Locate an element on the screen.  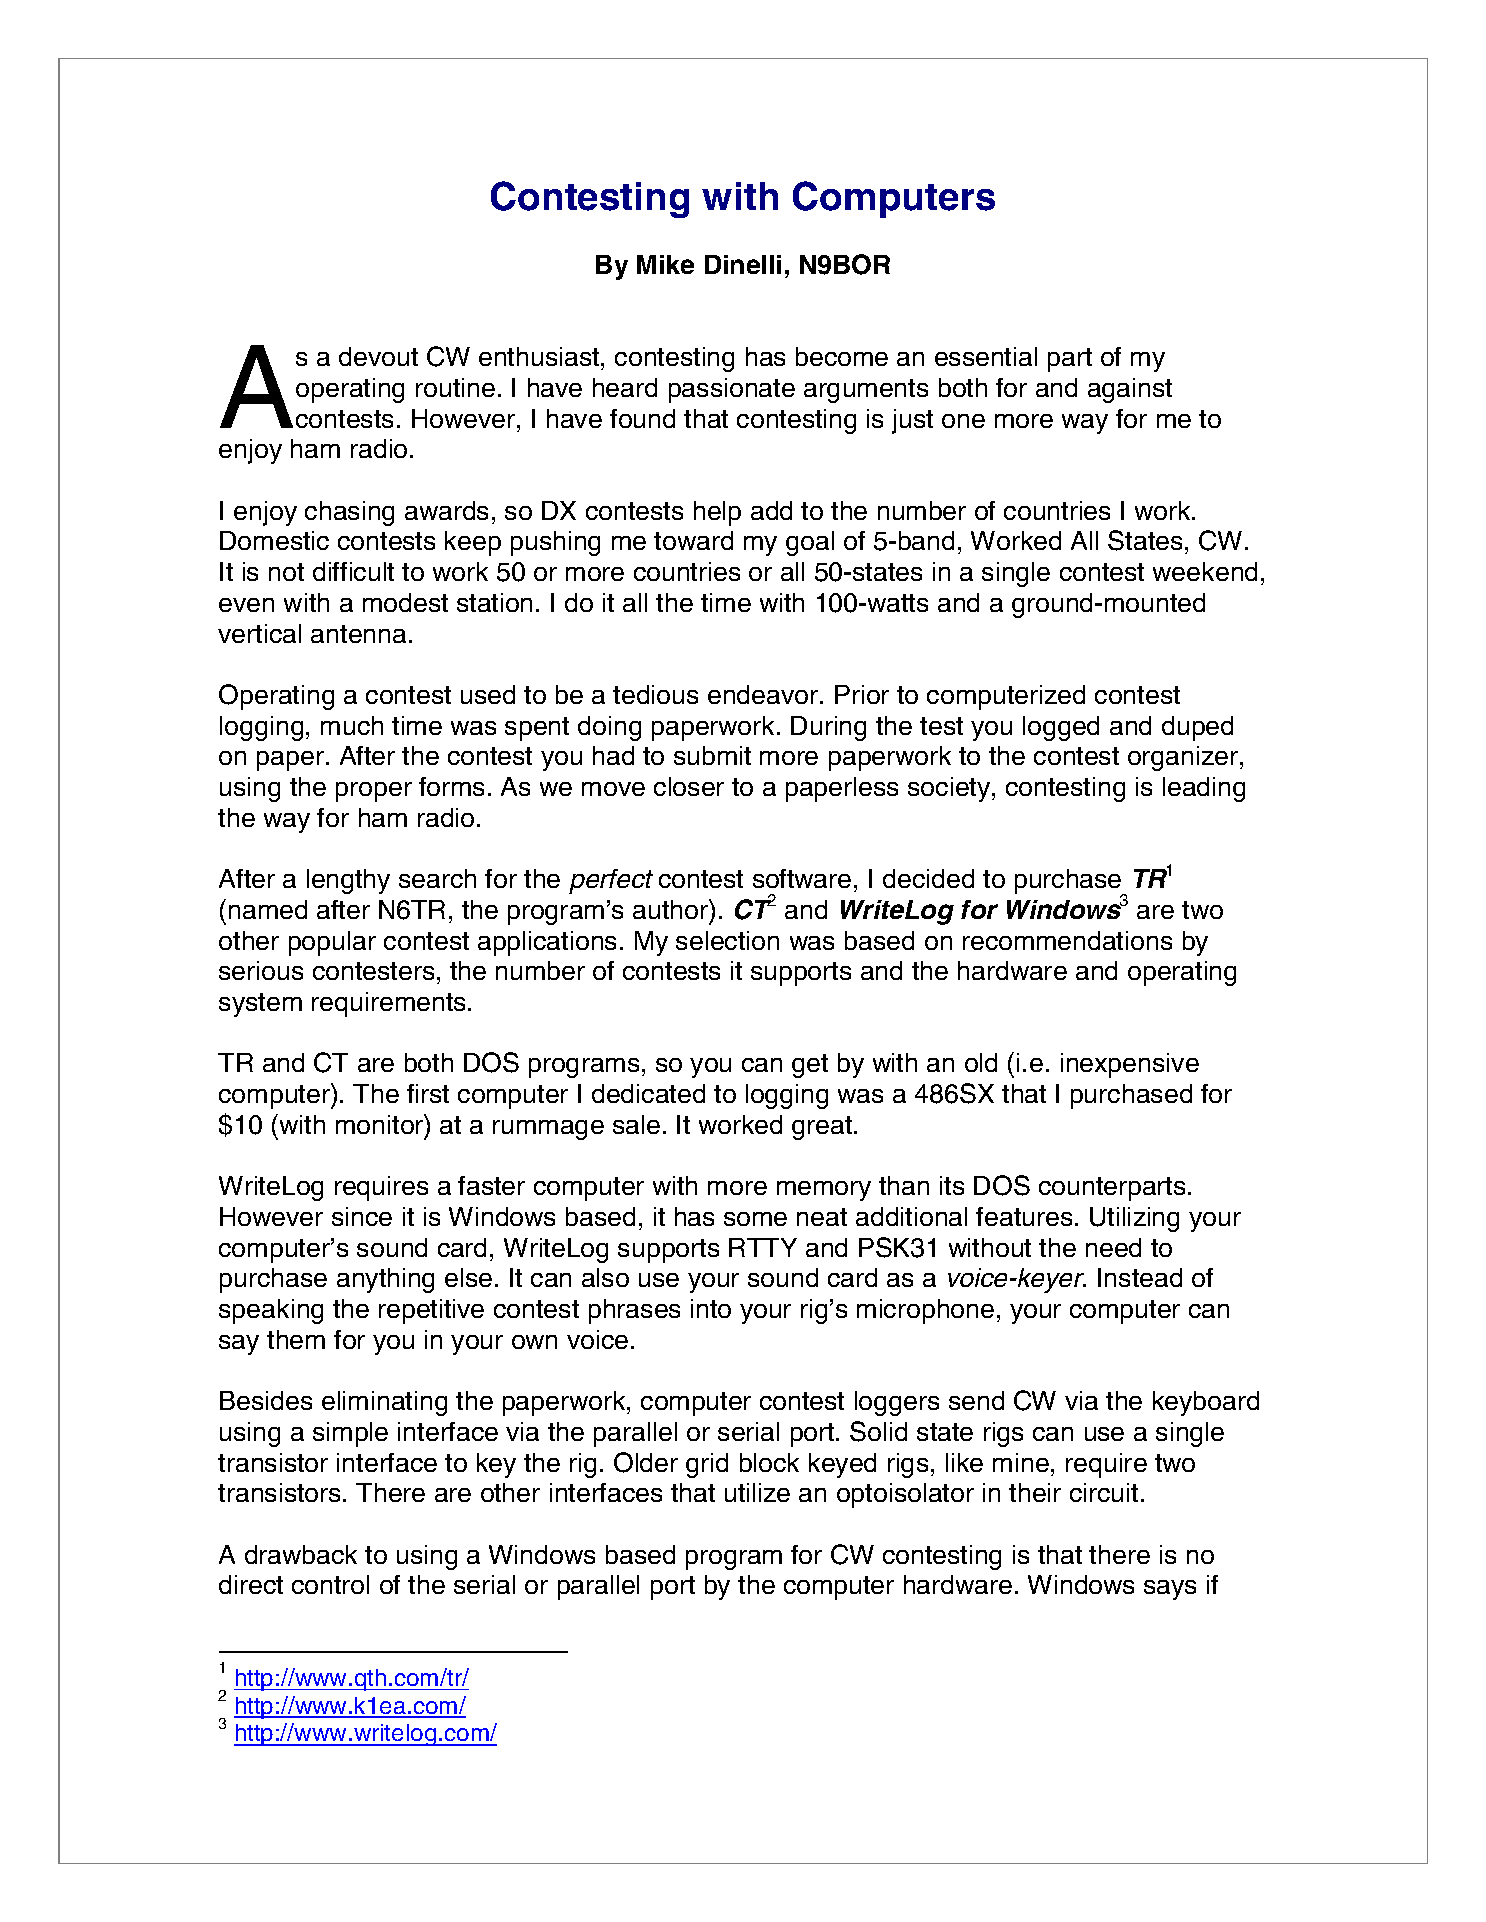
utilize is located at coordinates (757, 1492).
